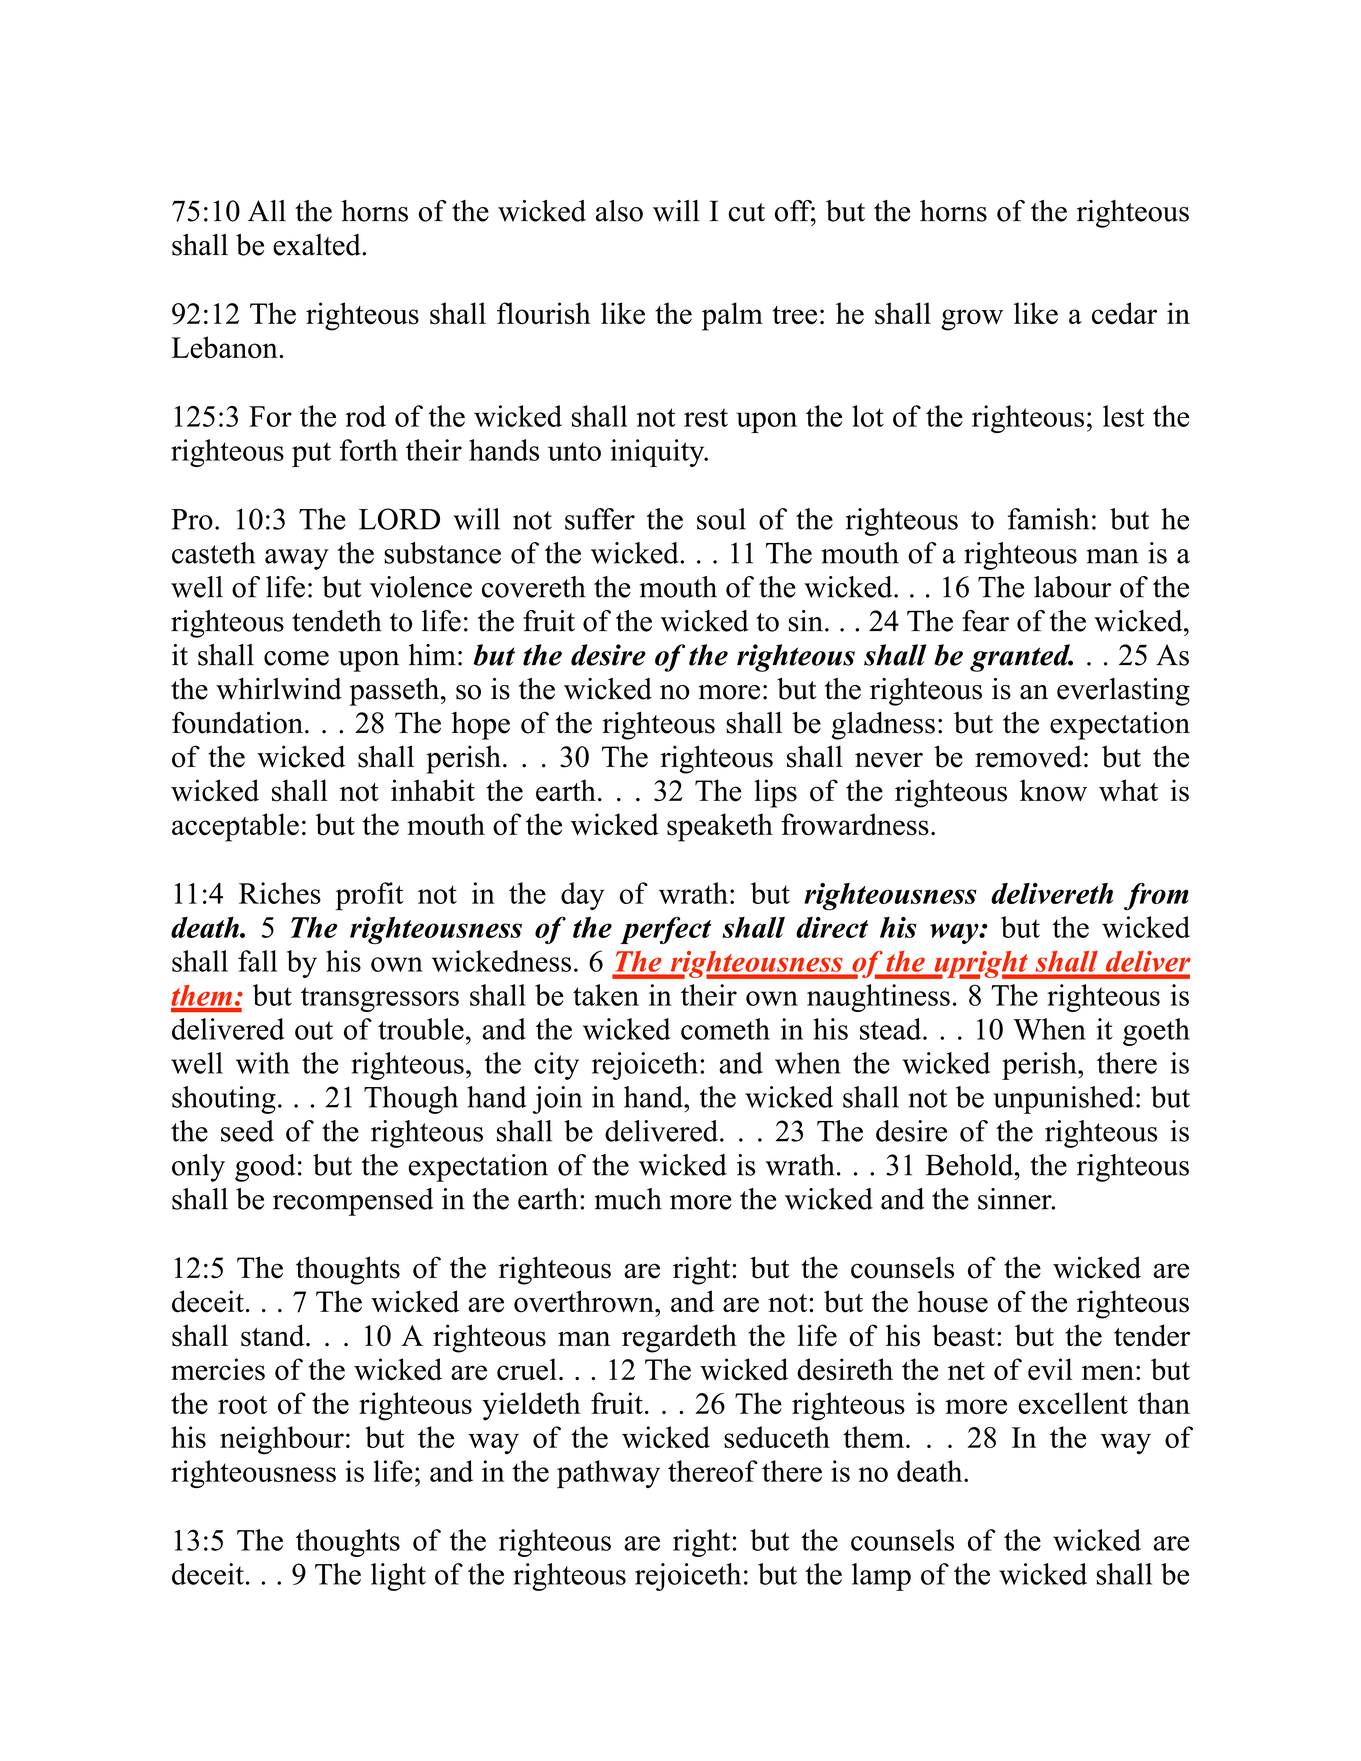 Image resolution: width=1361 pixels, height=1761 pixels. Describe the element at coordinates (1063, 1100) in the screenshot. I see `unpunished` at that location.
